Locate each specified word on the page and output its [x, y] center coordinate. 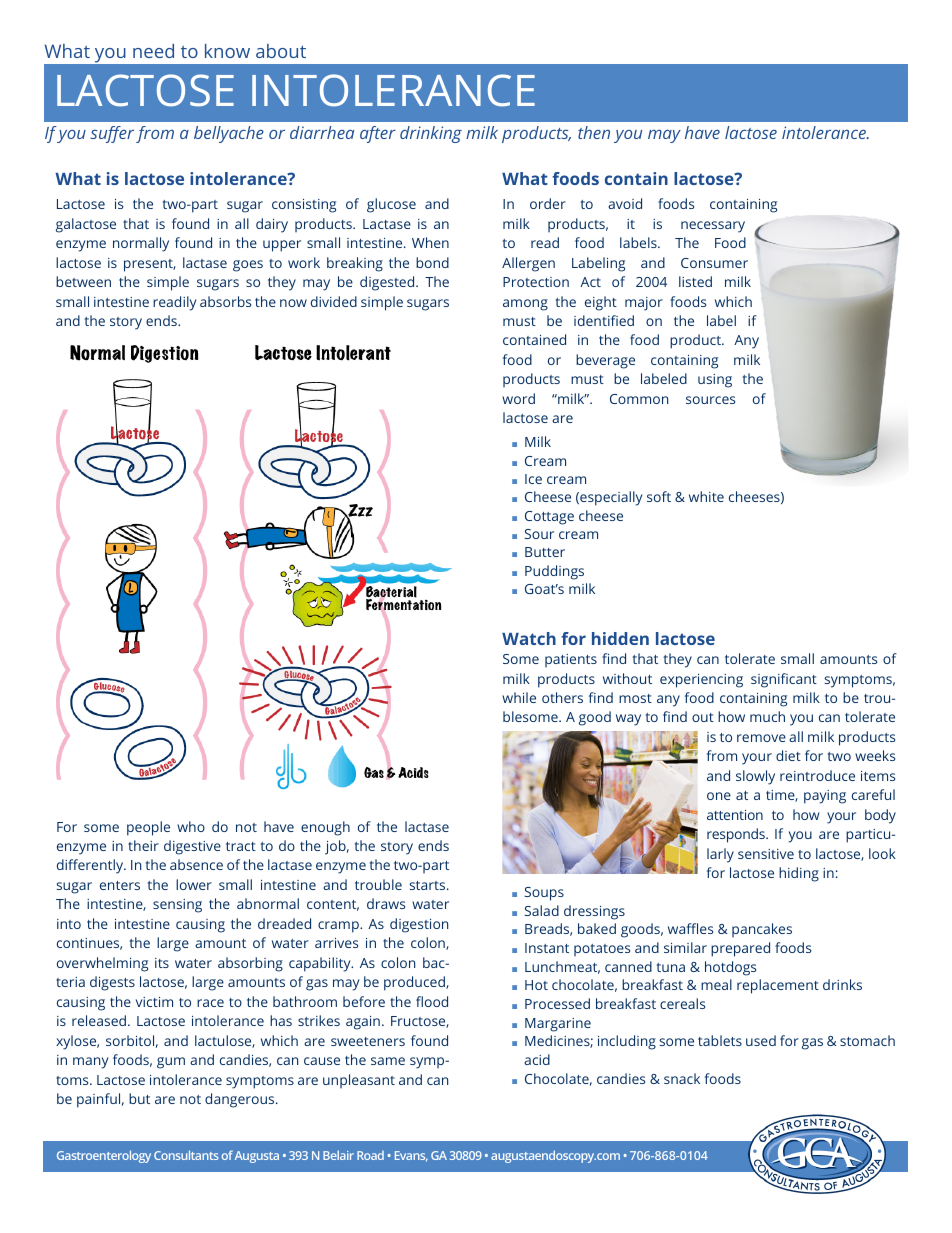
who [191, 826]
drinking [431, 134]
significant [784, 680]
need [153, 51]
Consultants [186, 1155]
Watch [529, 638]
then [594, 132]
